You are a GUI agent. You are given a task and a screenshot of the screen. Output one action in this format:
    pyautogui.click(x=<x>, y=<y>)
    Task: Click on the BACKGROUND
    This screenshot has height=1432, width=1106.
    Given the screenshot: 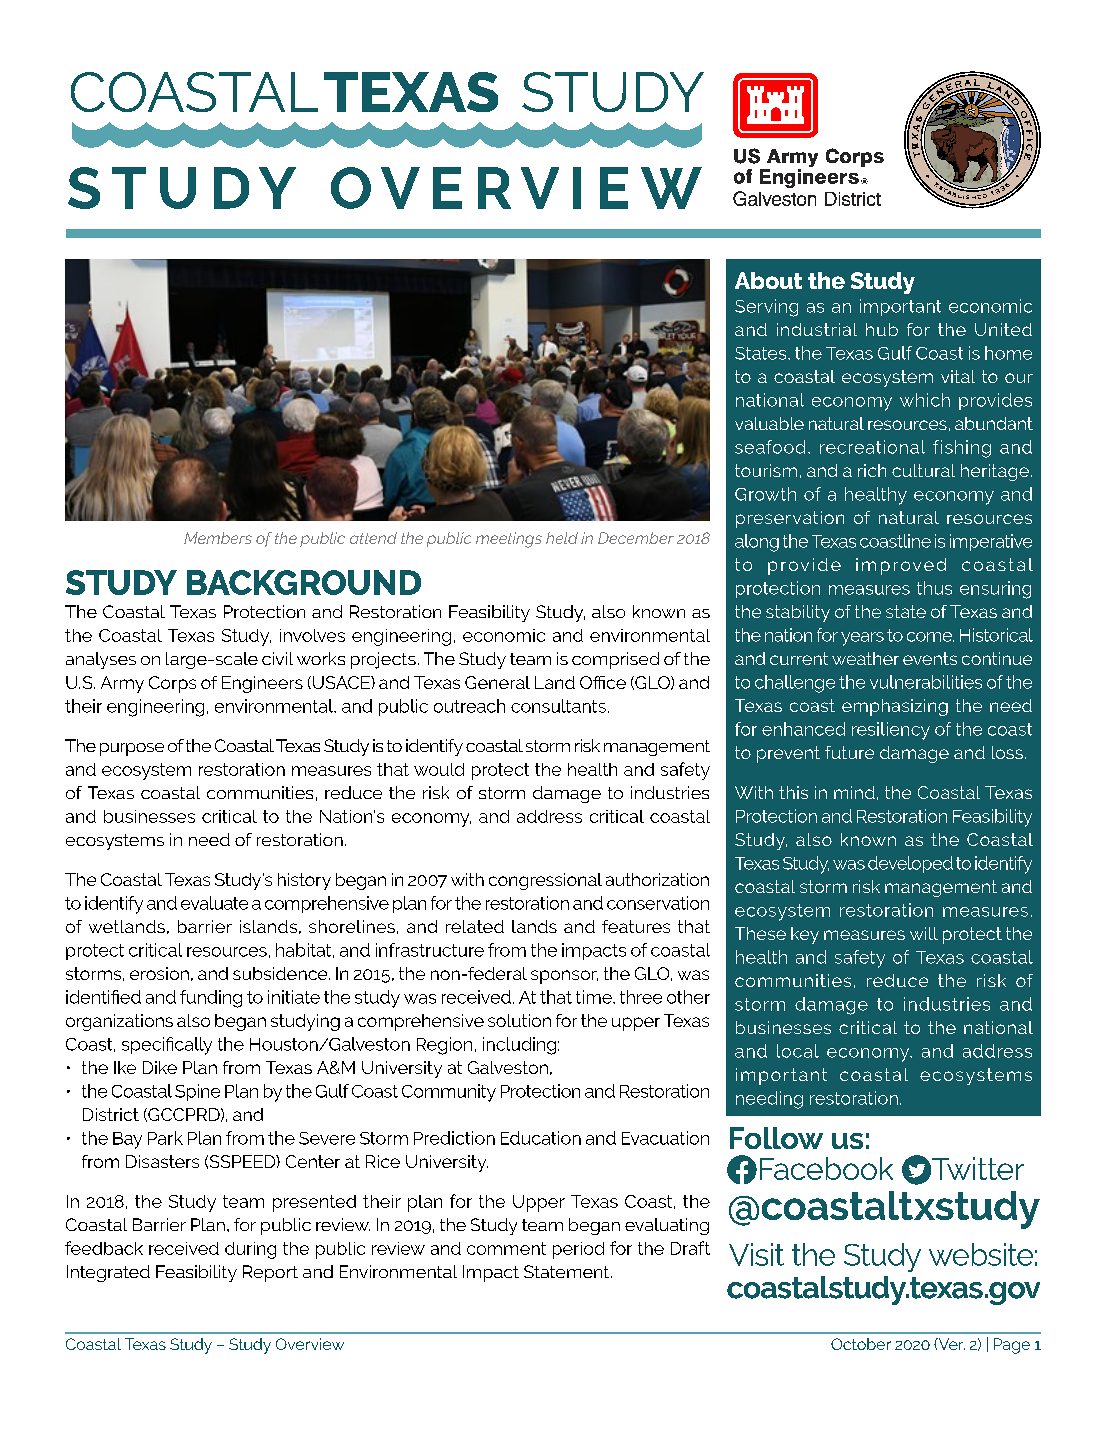 What is the action you would take?
    pyautogui.click(x=304, y=582)
